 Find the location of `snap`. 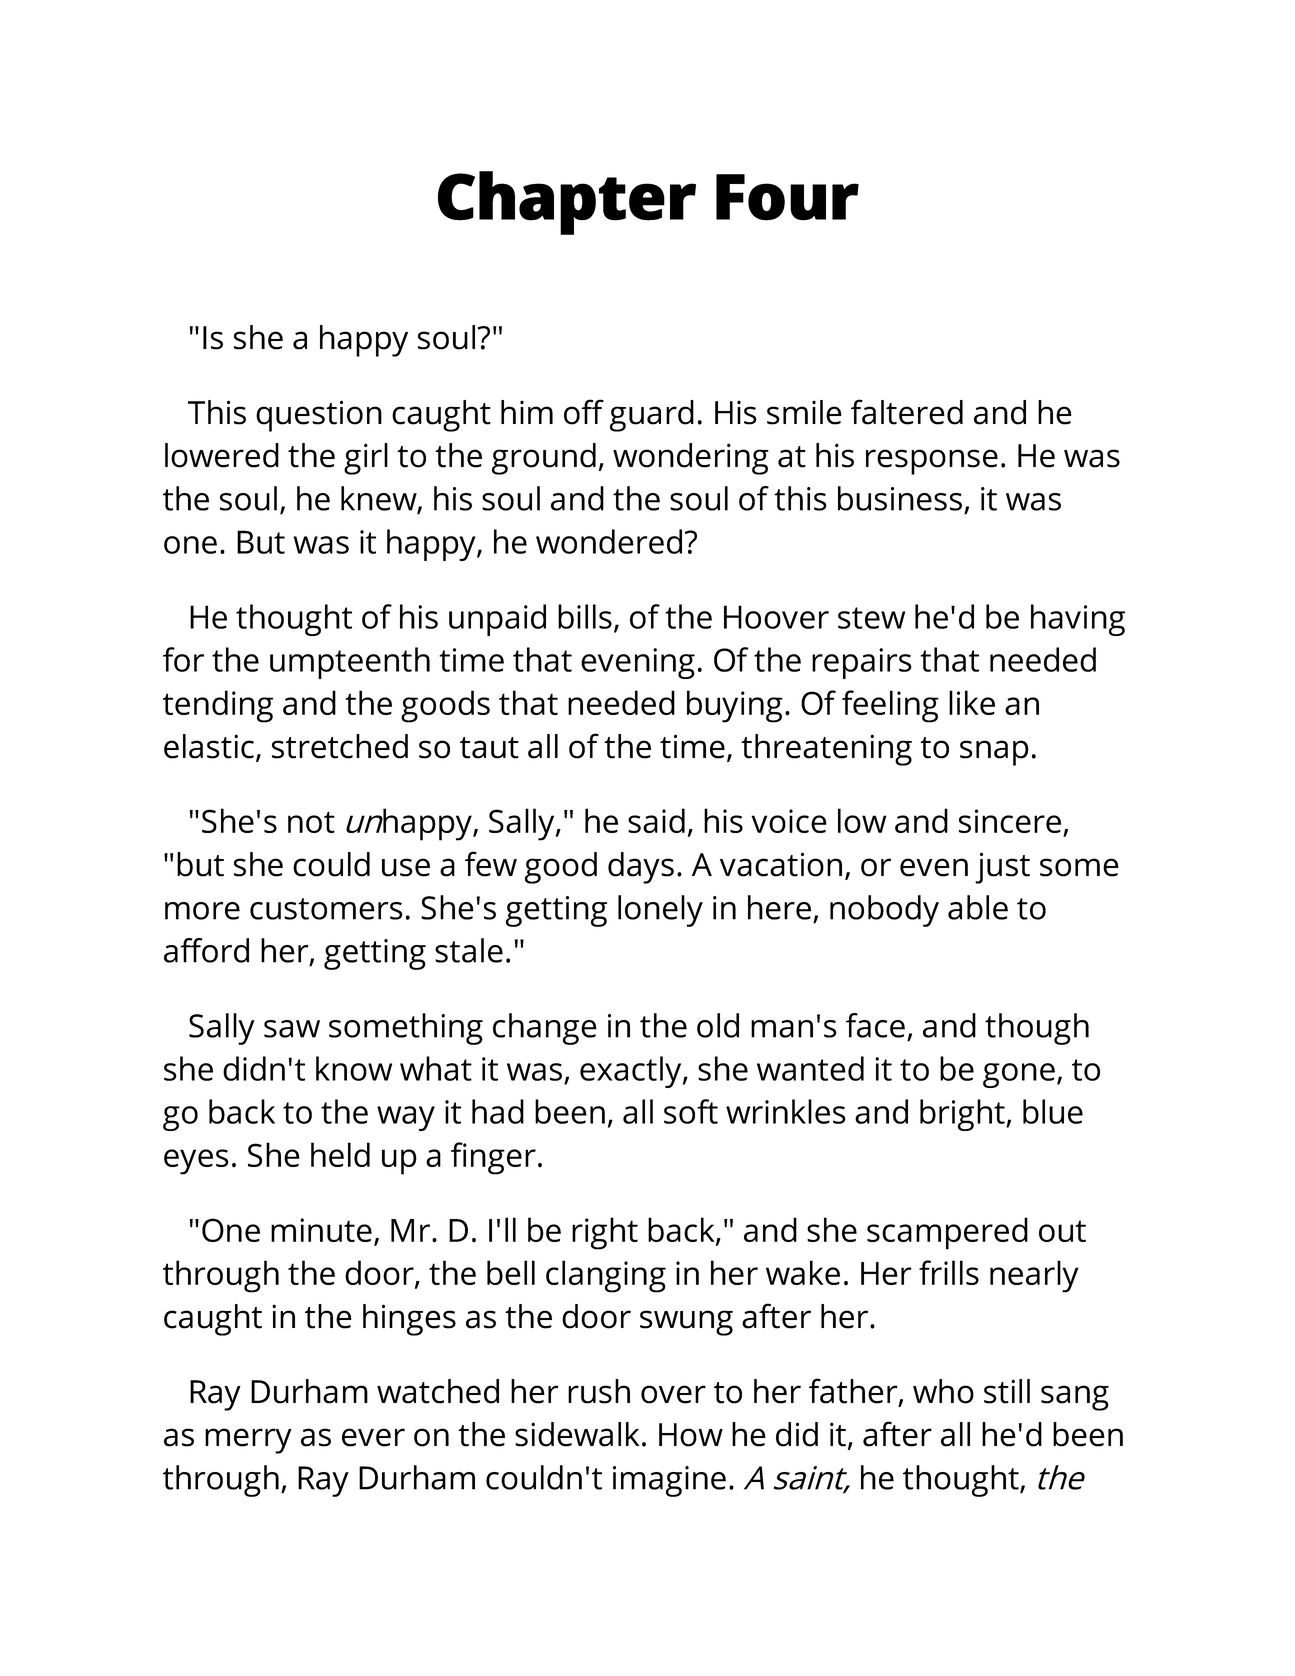

snap is located at coordinates (994, 753).
